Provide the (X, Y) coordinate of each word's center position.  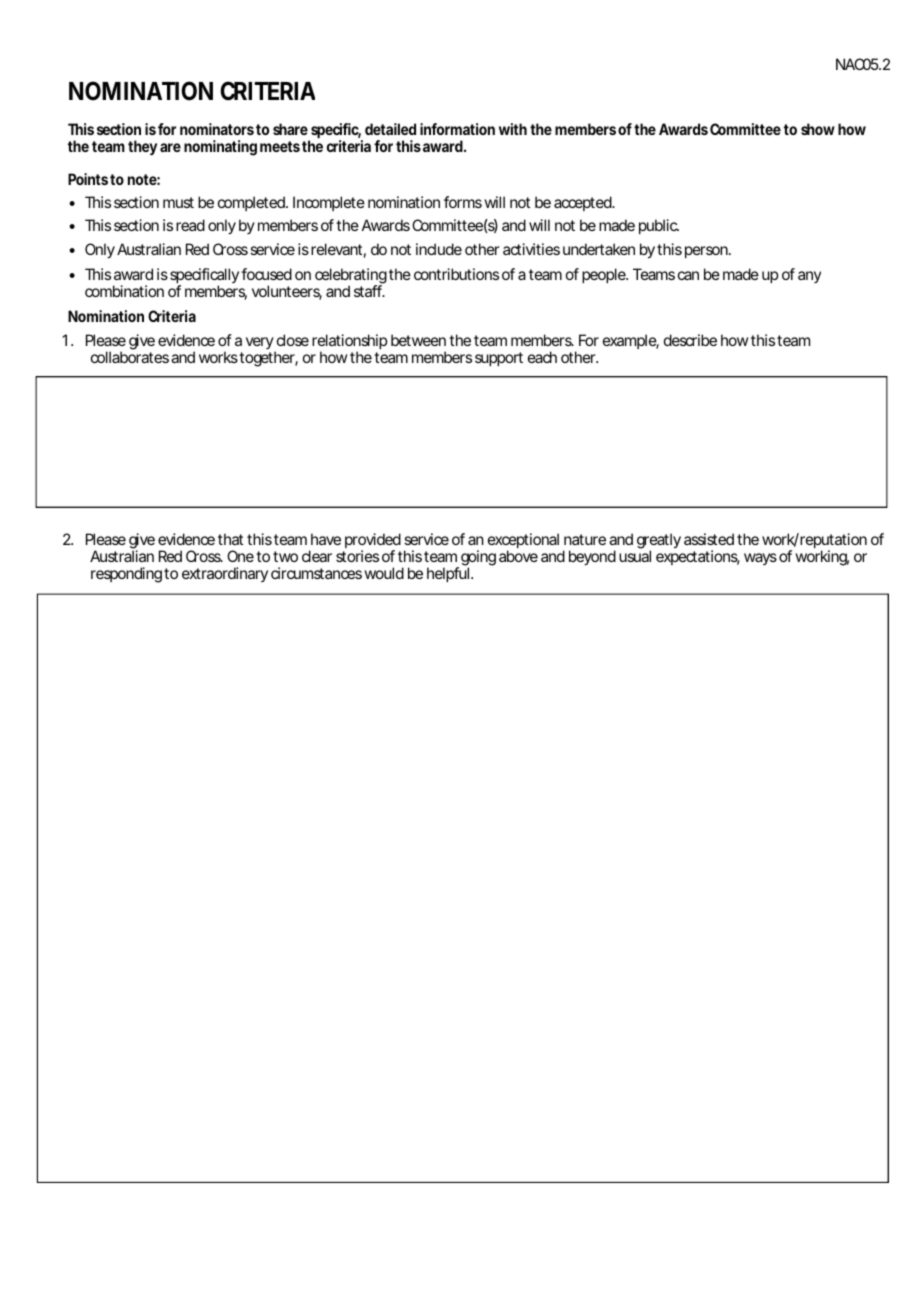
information (457, 129)
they (142, 148)
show (818, 129)
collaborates (130, 357)
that (230, 539)
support (499, 359)
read (190, 225)
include (439, 249)
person (708, 252)
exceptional (523, 542)
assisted (709, 539)
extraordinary (225, 574)
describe (690, 340)
